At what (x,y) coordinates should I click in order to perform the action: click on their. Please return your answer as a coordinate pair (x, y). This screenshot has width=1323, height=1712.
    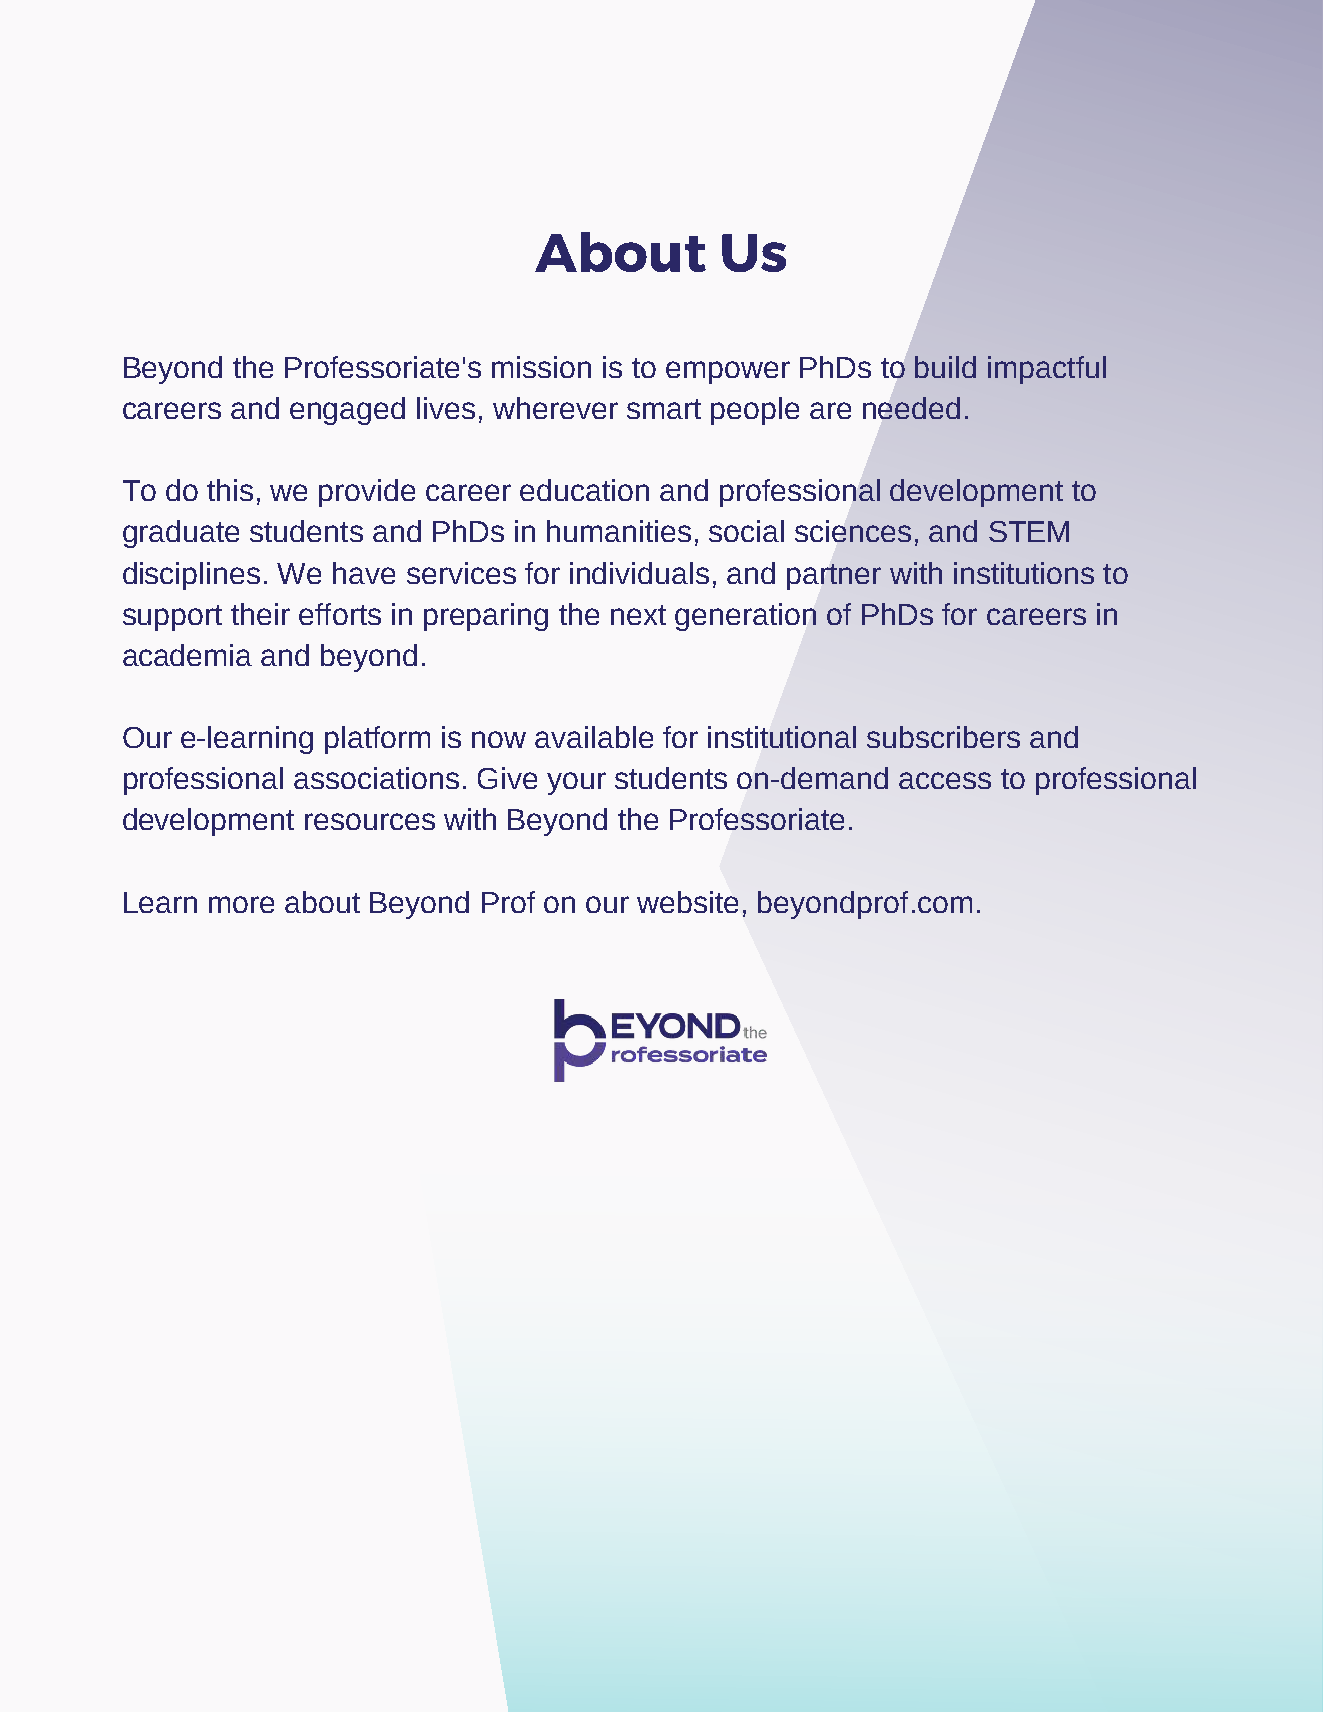
    Looking at the image, I should click on (260, 614).
